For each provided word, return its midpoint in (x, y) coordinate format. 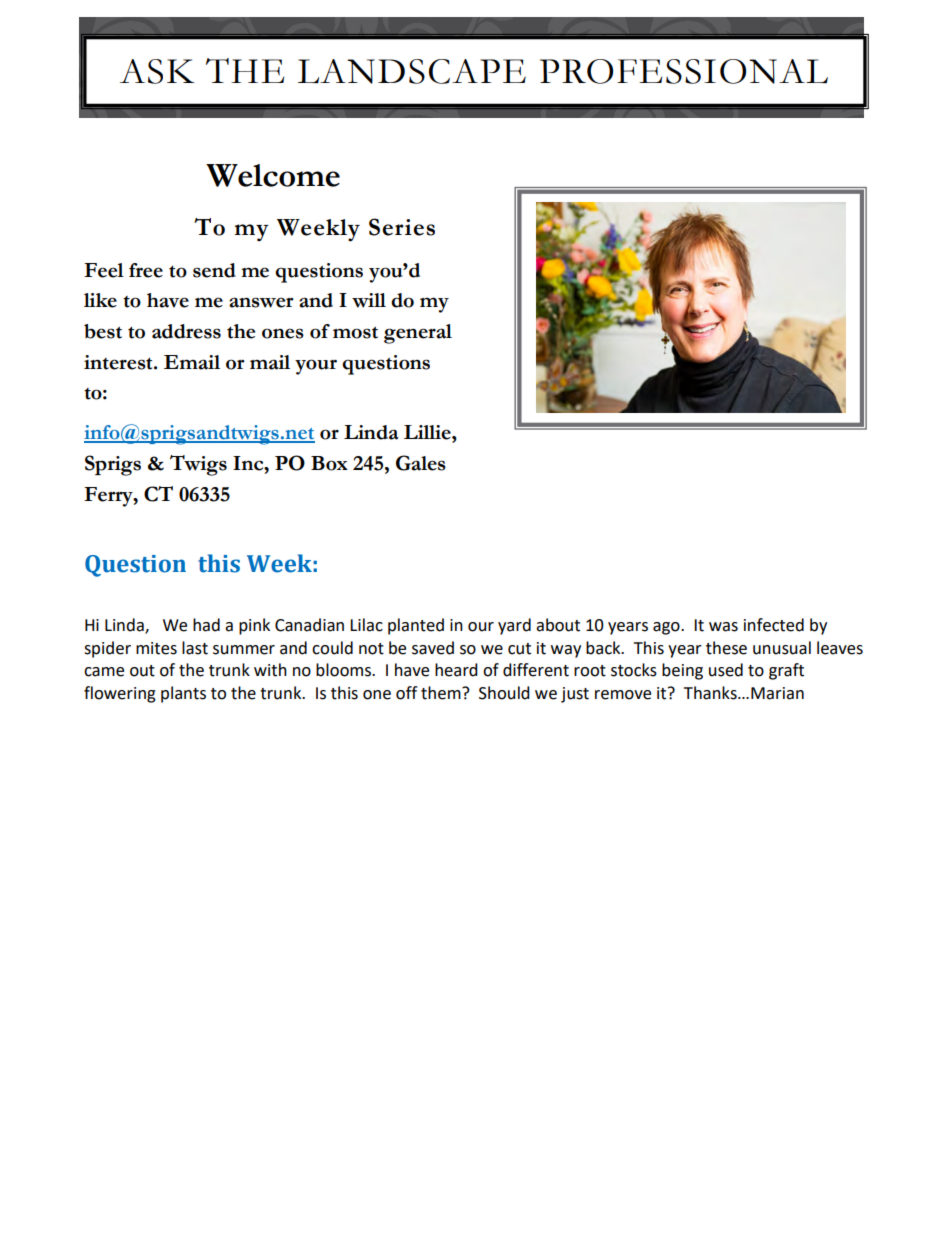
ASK (157, 71)
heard (456, 670)
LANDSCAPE (412, 71)
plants (183, 694)
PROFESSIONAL (684, 71)
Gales (421, 463)
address (186, 331)
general (418, 334)
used (726, 670)
